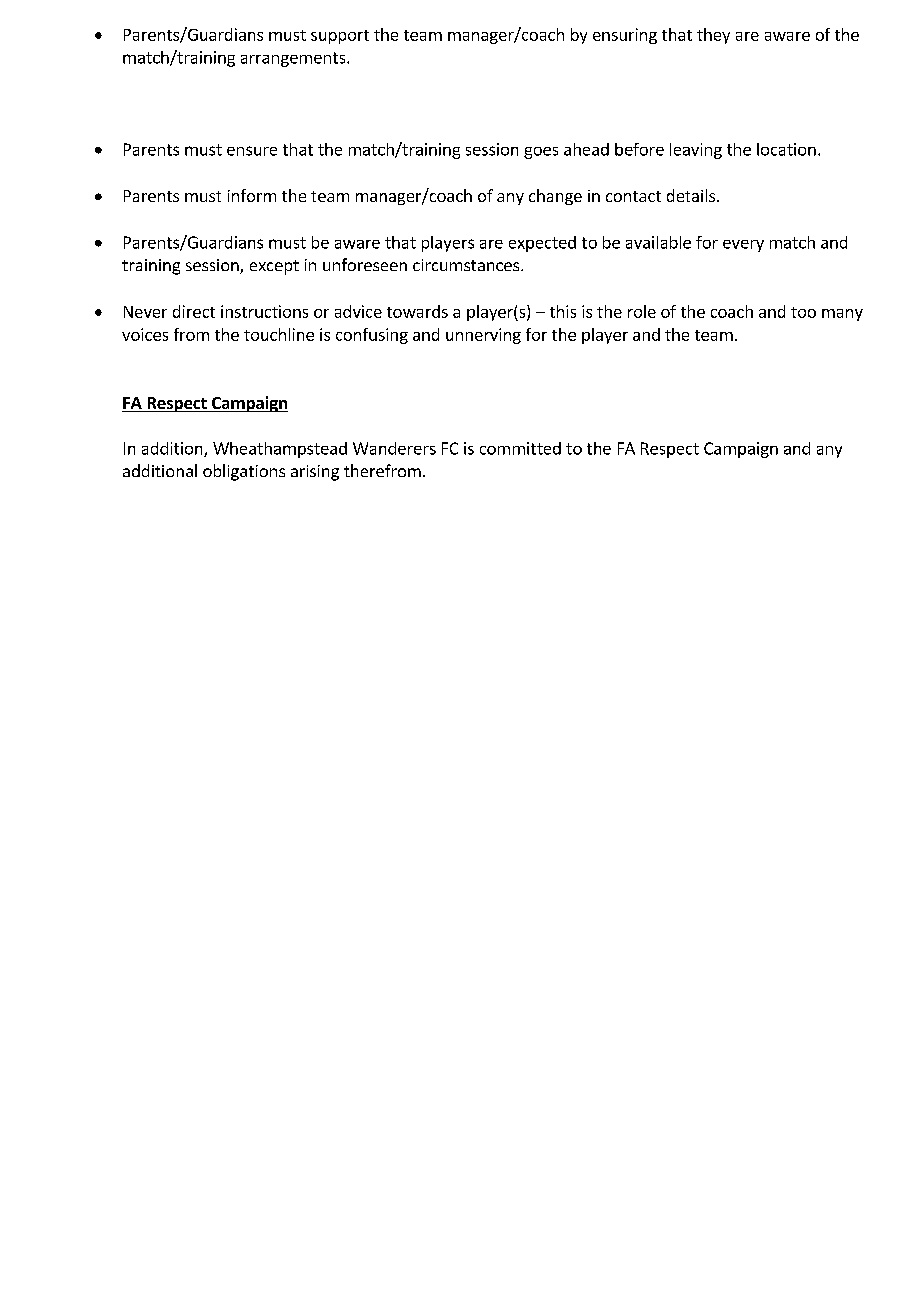 This screenshot has height=1308, width=924. I want to click on change, so click(555, 197).
